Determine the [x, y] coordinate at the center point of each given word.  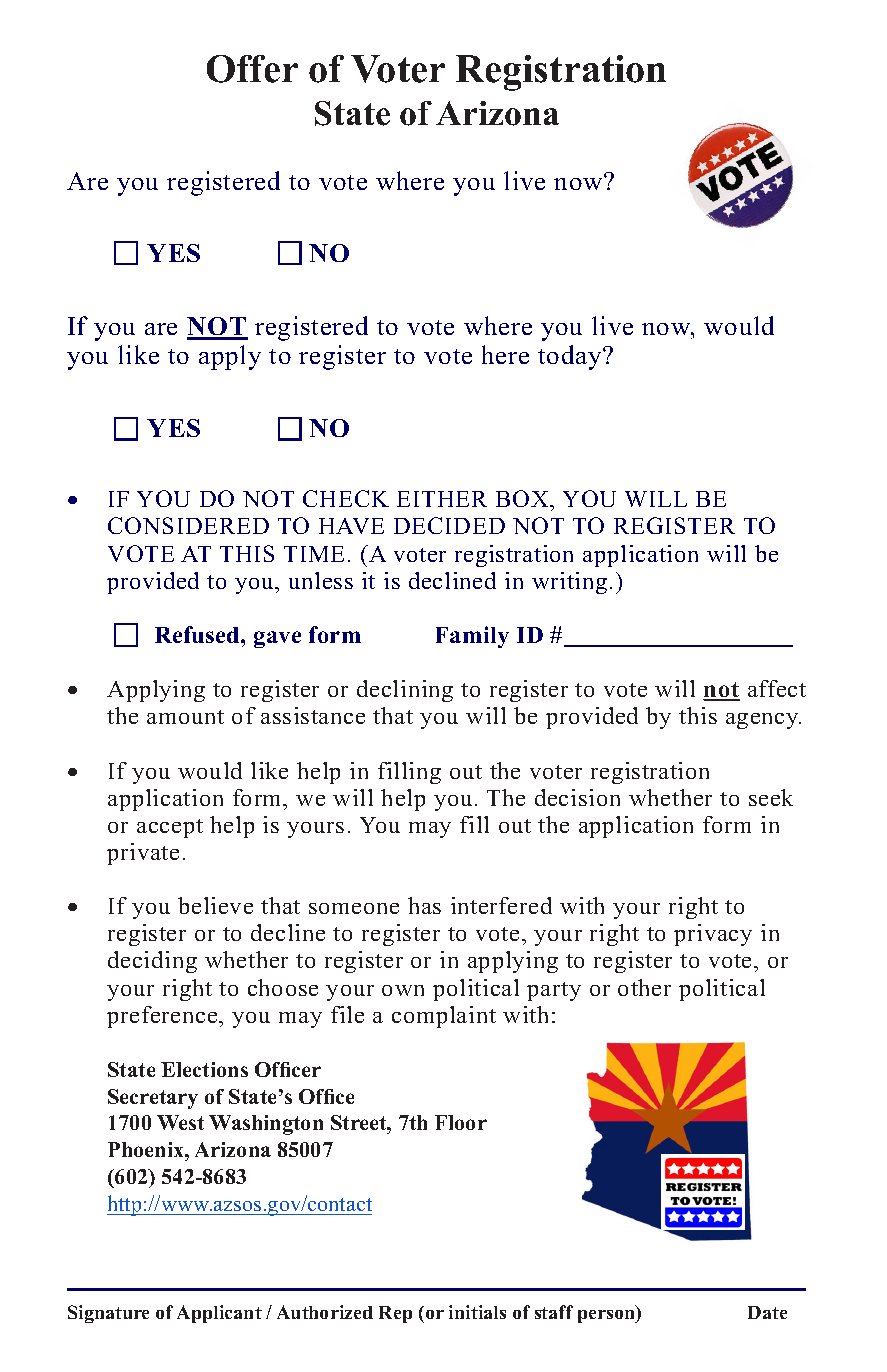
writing [569, 583]
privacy [713, 935]
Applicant [219, 1314]
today [571, 357]
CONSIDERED [188, 525]
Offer [252, 69]
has [424, 905]
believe [215, 905]
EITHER [442, 499]
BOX [523, 498]
